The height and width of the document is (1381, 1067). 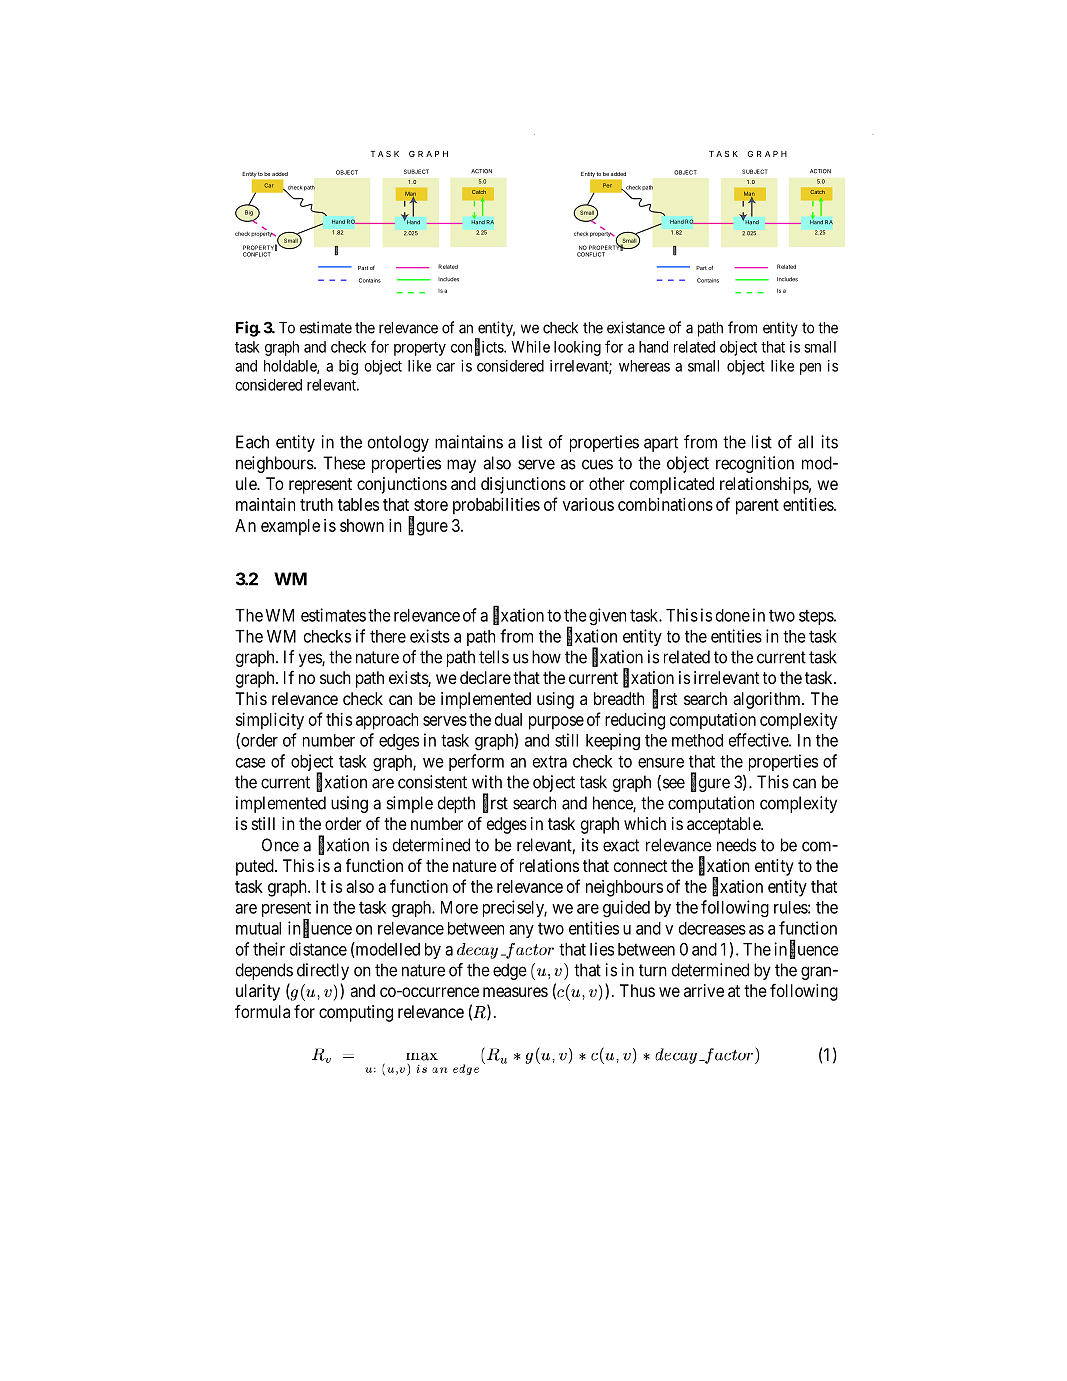 What do you see at coordinates (530, 347) in the document?
I see `While` at bounding box center [530, 347].
